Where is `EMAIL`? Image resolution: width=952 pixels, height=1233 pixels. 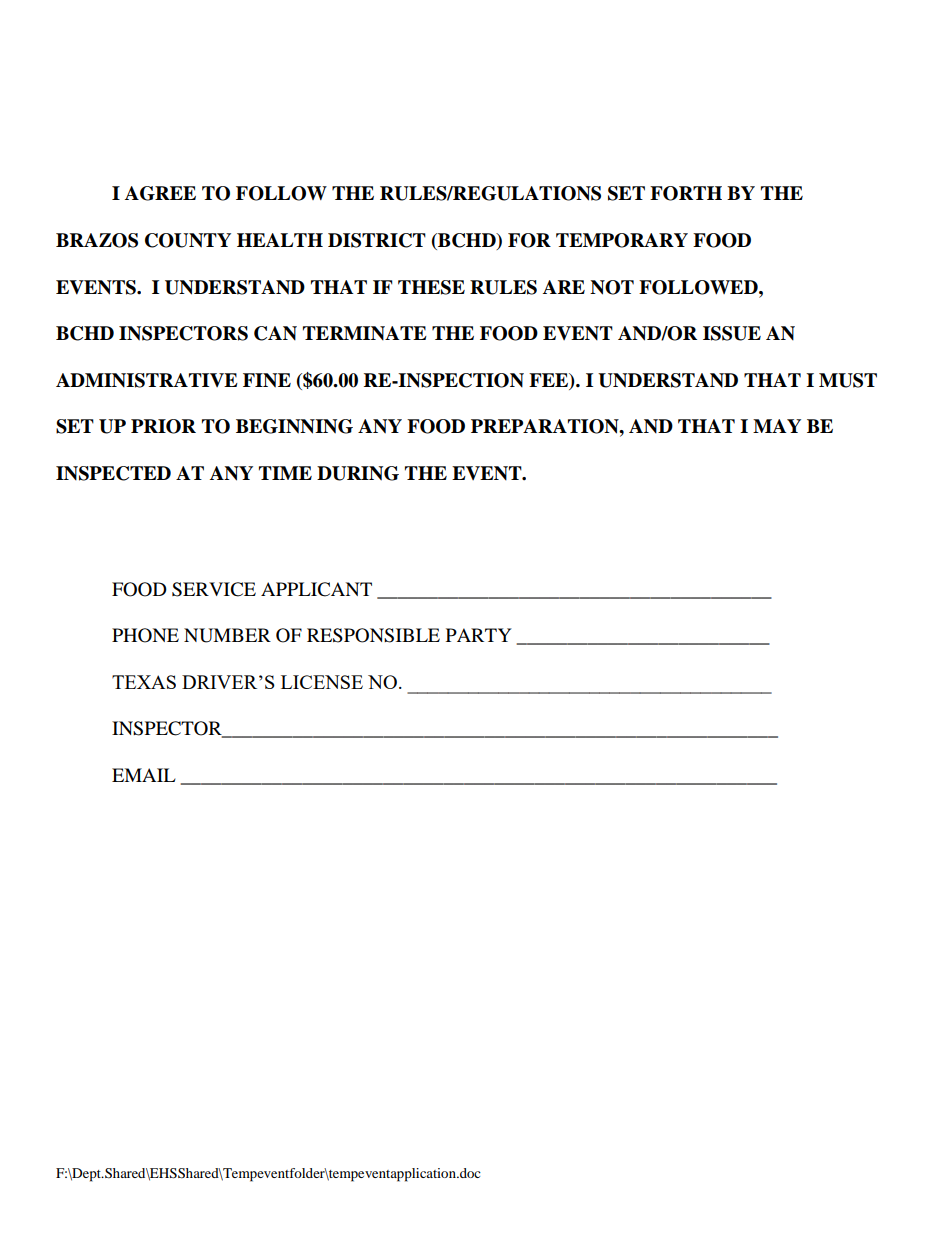
EMAIL is located at coordinates (144, 775).
